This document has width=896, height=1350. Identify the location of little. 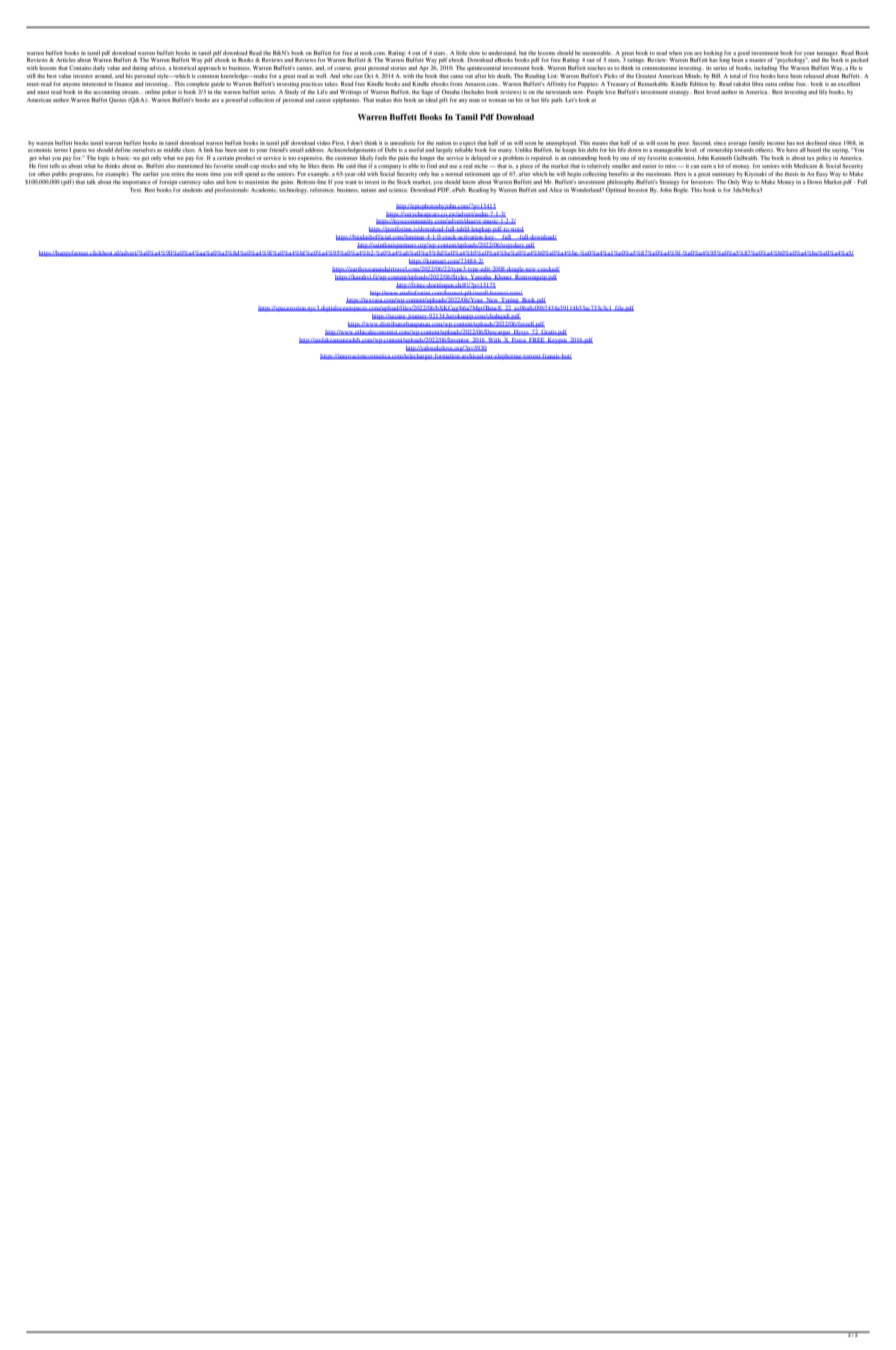
(461, 53).
